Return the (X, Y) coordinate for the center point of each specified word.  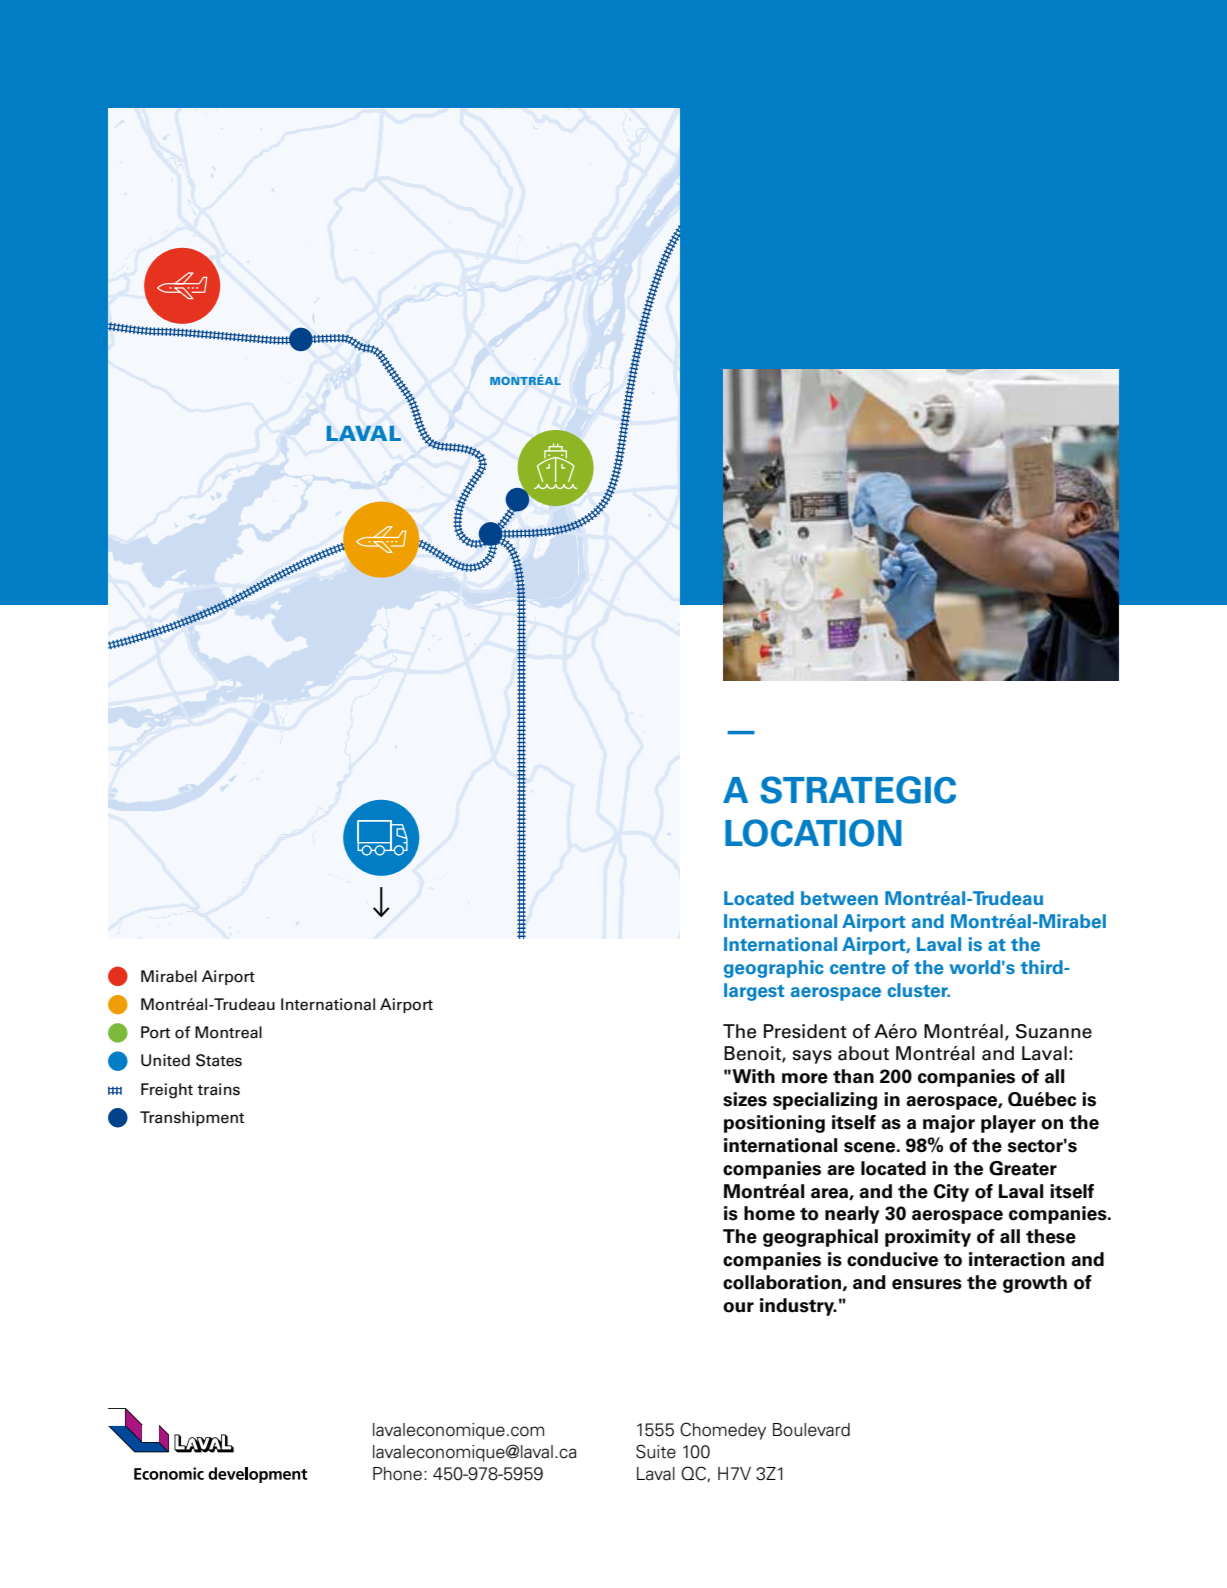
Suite (656, 1451)
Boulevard (811, 1430)
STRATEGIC (858, 790)
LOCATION (813, 833)
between (839, 898)
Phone (399, 1474)
